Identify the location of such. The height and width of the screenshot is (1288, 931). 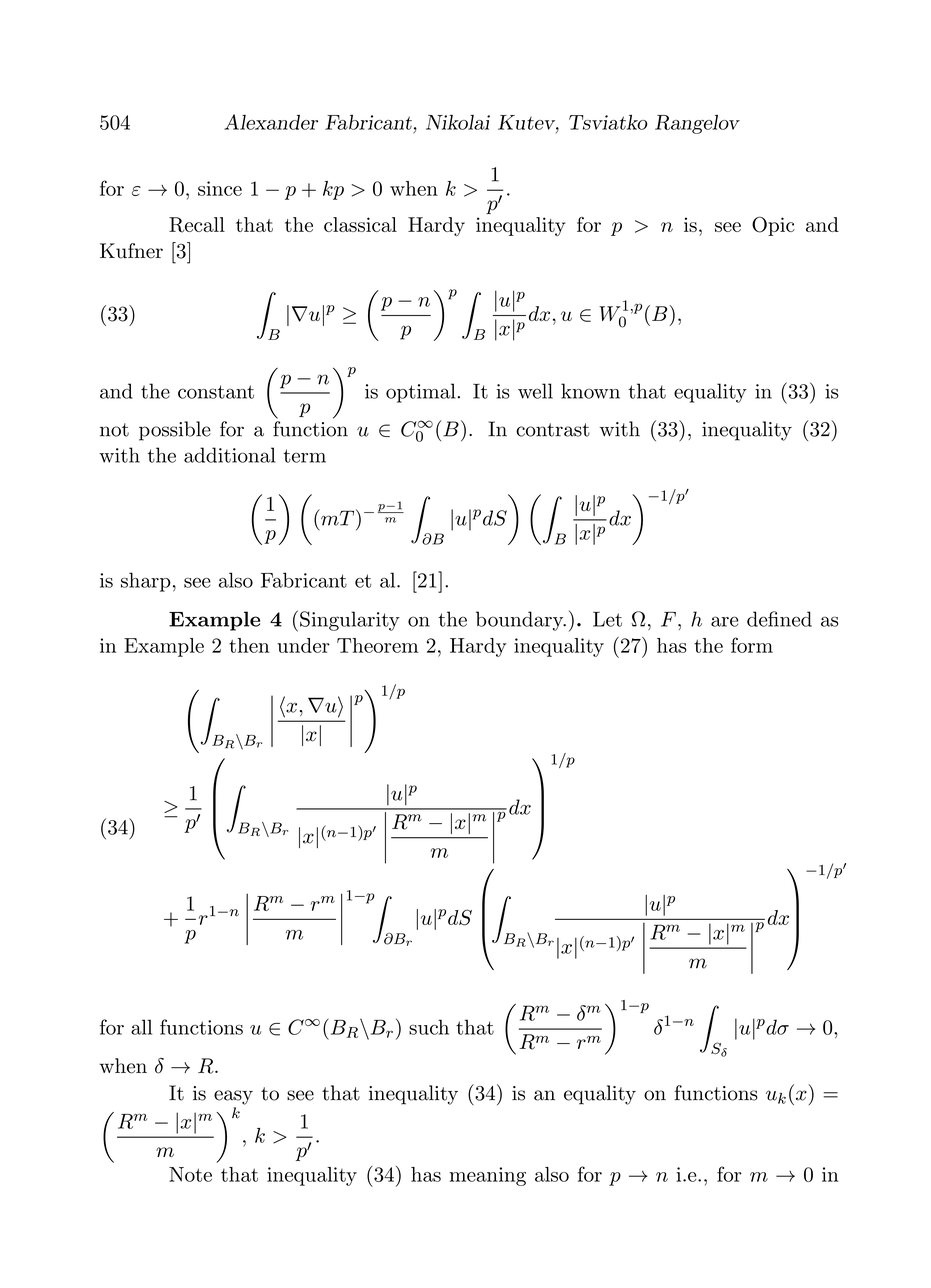
(429, 1027).
